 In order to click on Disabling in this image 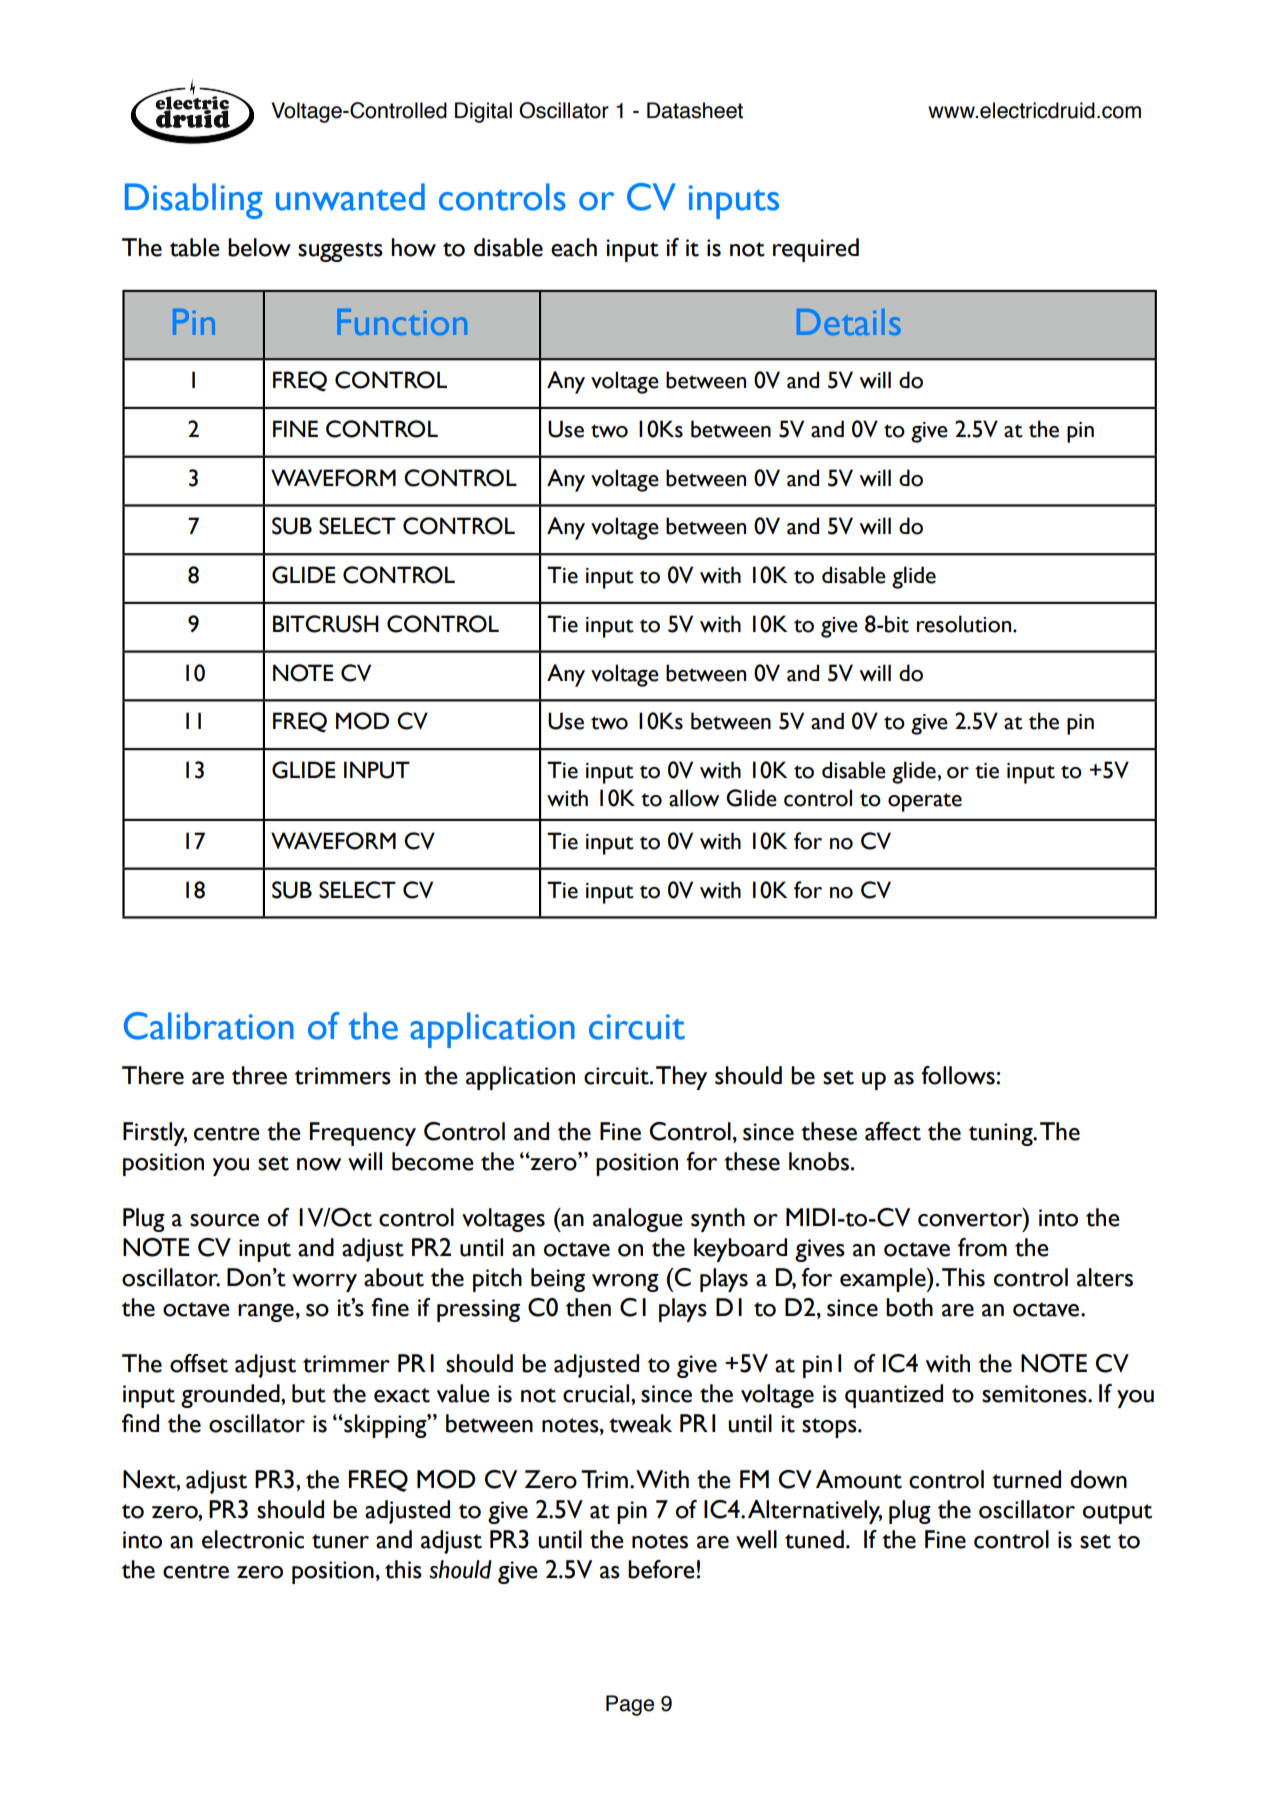, I will do `click(194, 201)`.
